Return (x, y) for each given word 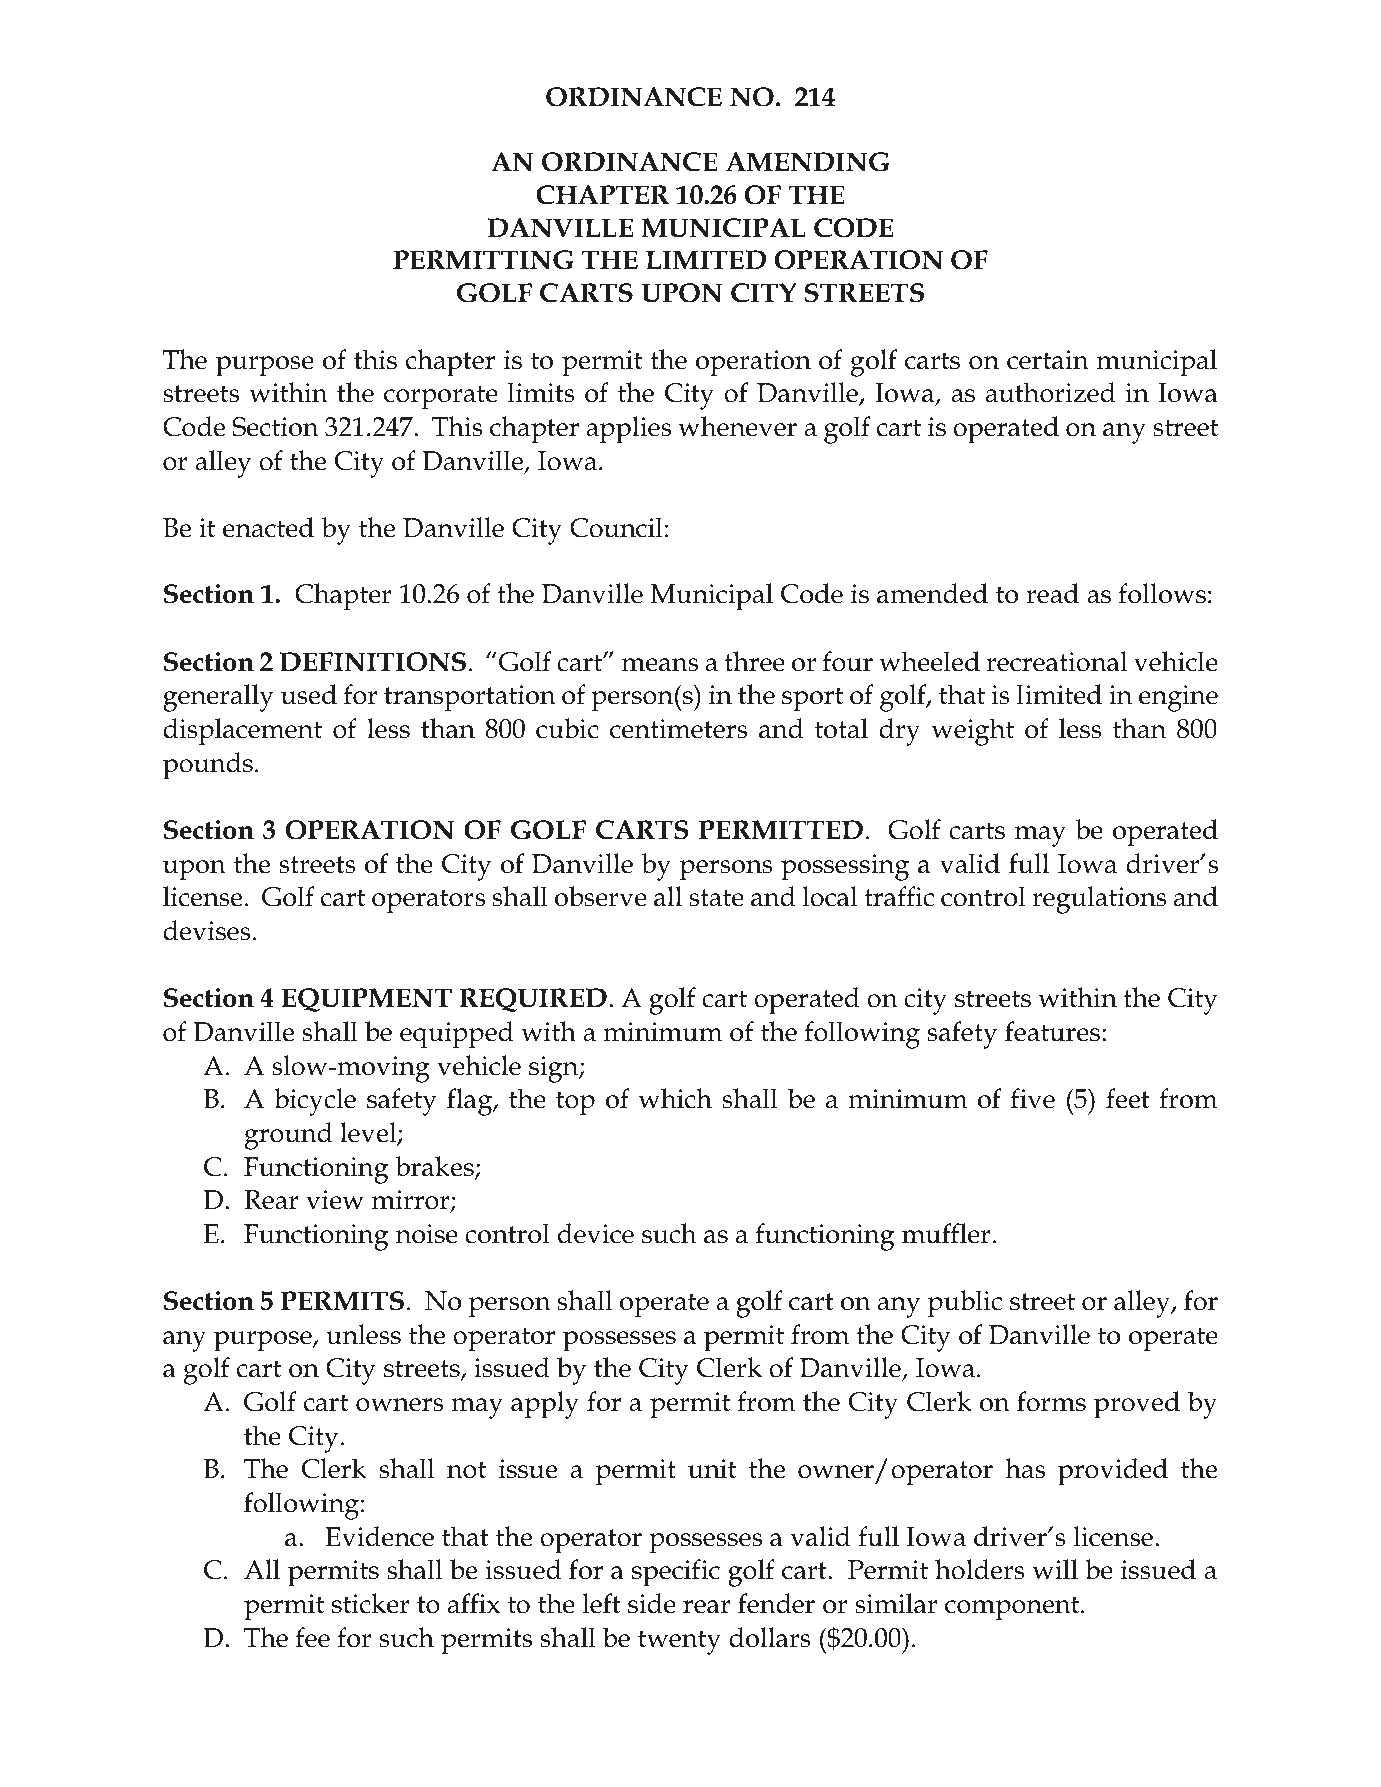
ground (288, 1136)
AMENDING (807, 162)
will (1055, 1569)
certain (1048, 360)
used (309, 694)
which (675, 1098)
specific (676, 1573)
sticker (371, 1603)
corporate (441, 397)
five (1033, 1098)
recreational (1056, 661)
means (660, 665)
